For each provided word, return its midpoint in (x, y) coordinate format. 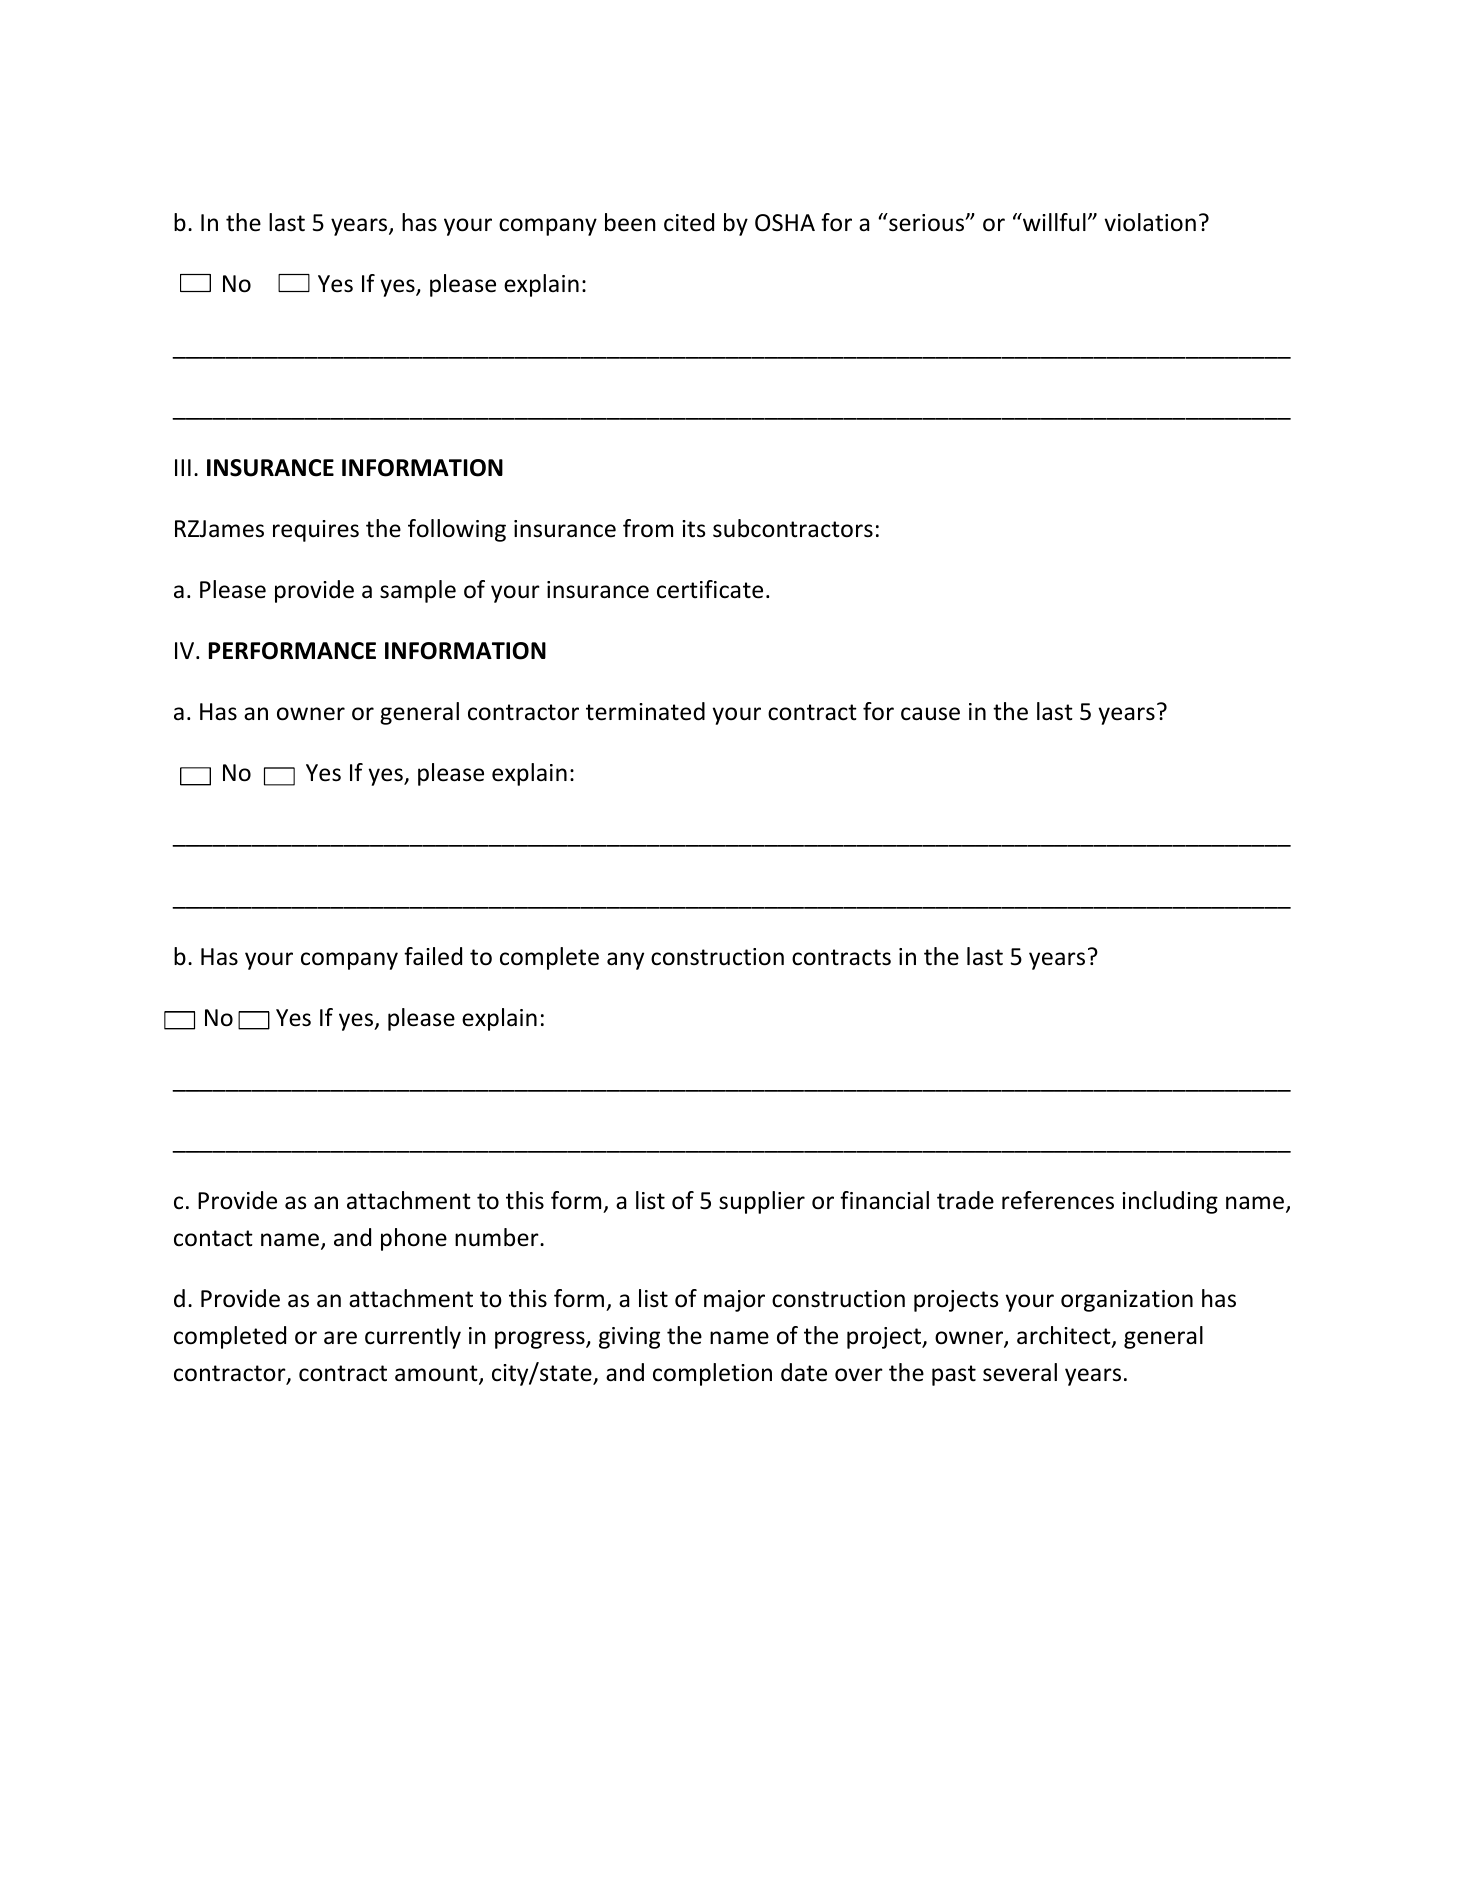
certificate (710, 589)
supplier (762, 1202)
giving (629, 1338)
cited (689, 222)
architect (1065, 1336)
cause (930, 714)
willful (1053, 222)
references (1058, 1200)
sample (418, 591)
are (340, 1338)
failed (433, 956)
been (630, 222)
